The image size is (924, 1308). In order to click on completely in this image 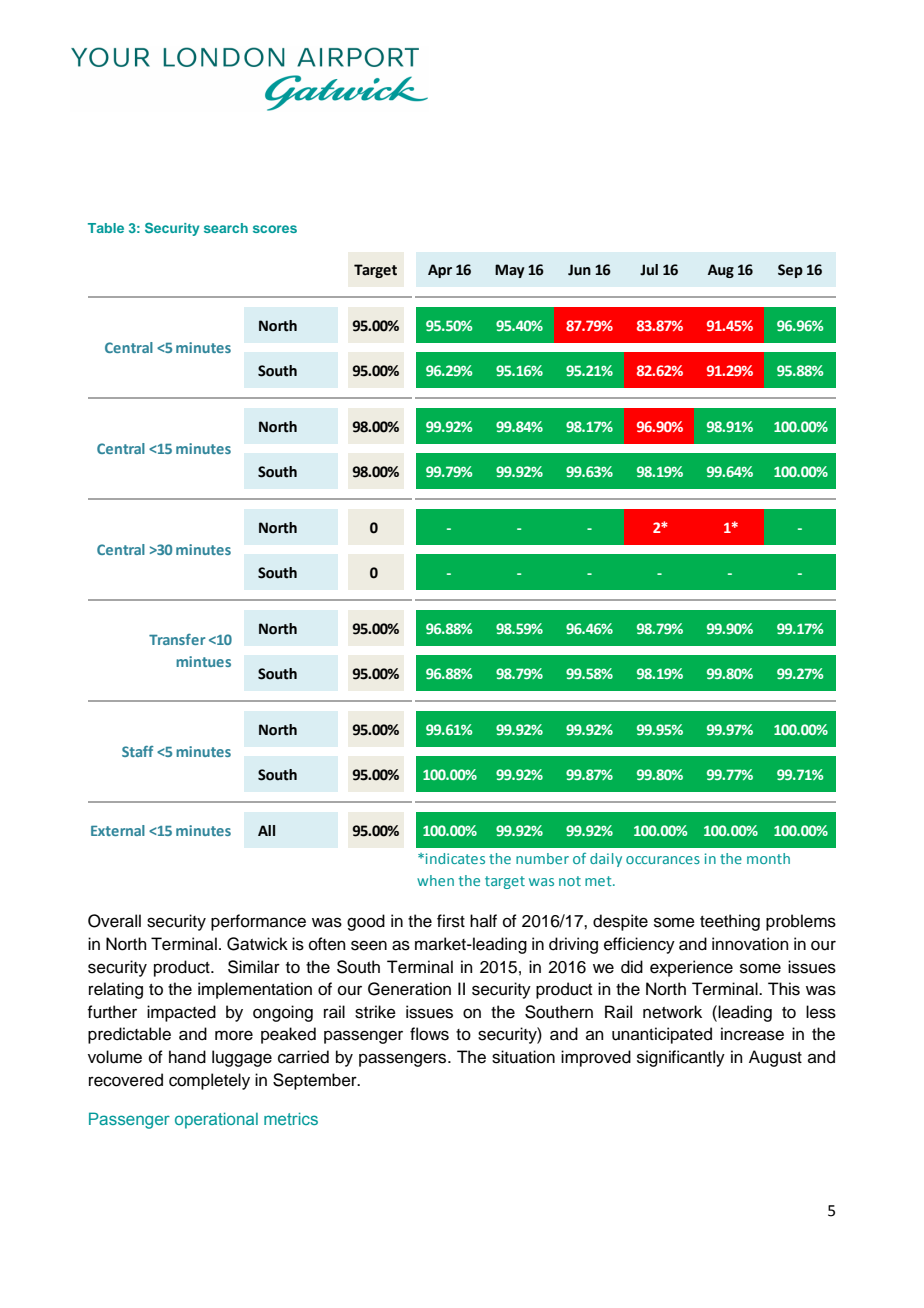, I will do `click(209, 1081)`.
